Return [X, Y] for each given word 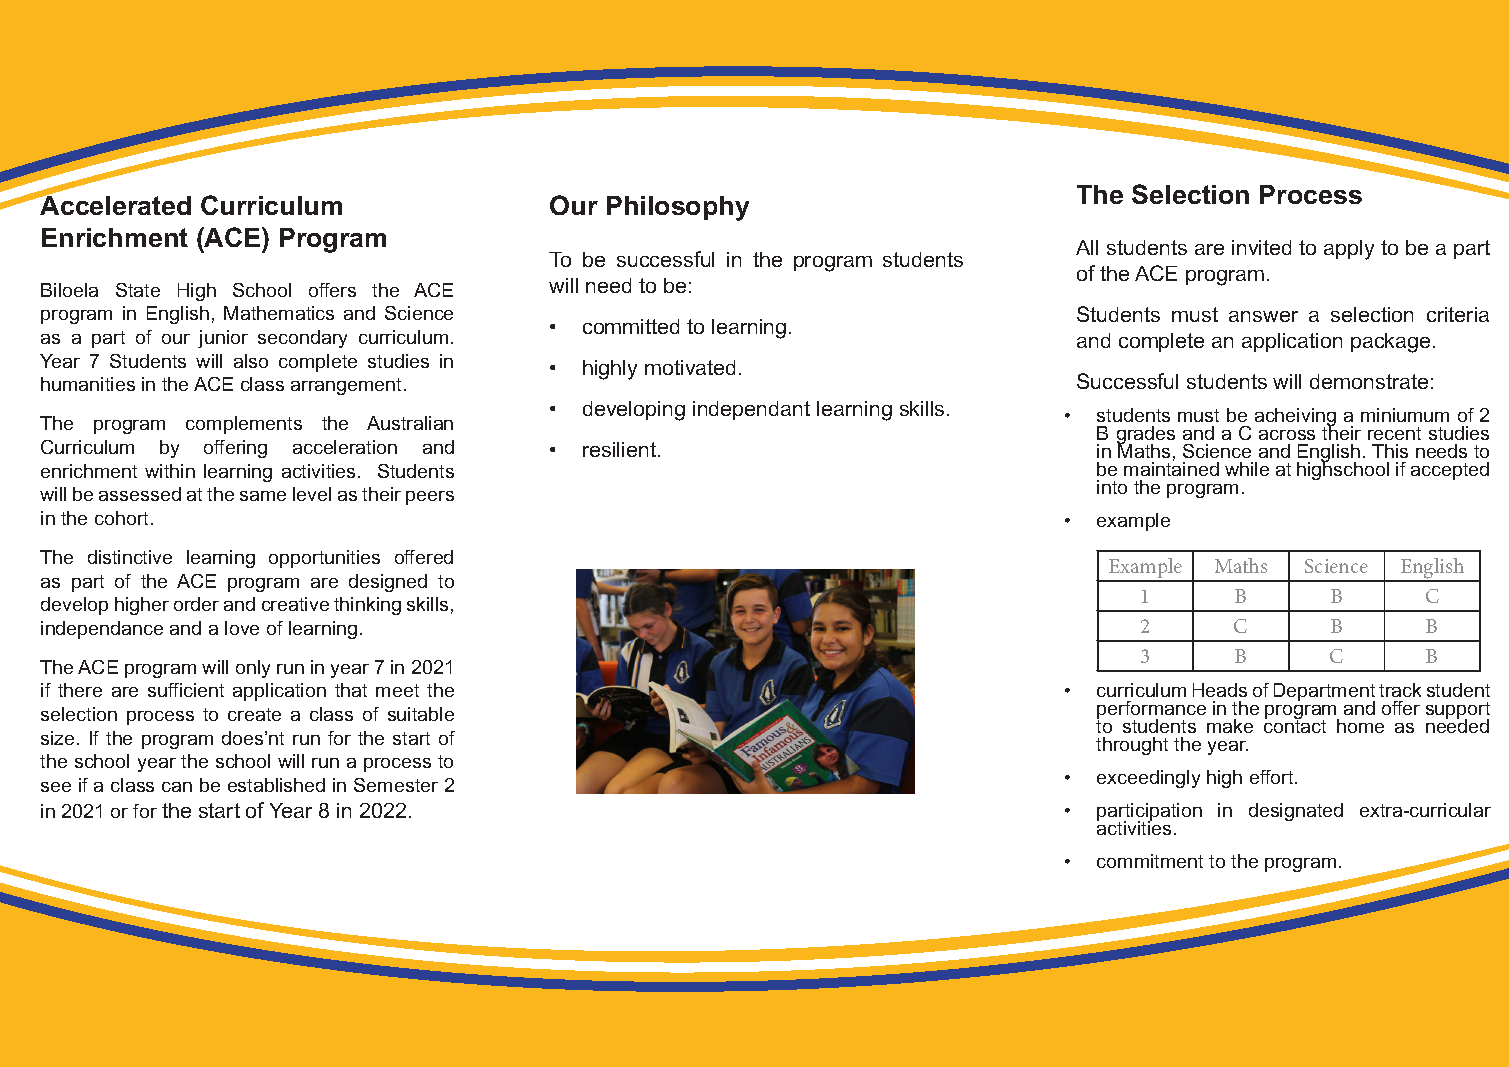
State [138, 290]
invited [1261, 247]
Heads [1220, 690]
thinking [367, 606]
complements [244, 425]
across [1287, 435]
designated [1296, 812]
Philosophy [678, 208]
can [177, 787]
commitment [1150, 861]
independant [751, 410]
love [242, 628]
